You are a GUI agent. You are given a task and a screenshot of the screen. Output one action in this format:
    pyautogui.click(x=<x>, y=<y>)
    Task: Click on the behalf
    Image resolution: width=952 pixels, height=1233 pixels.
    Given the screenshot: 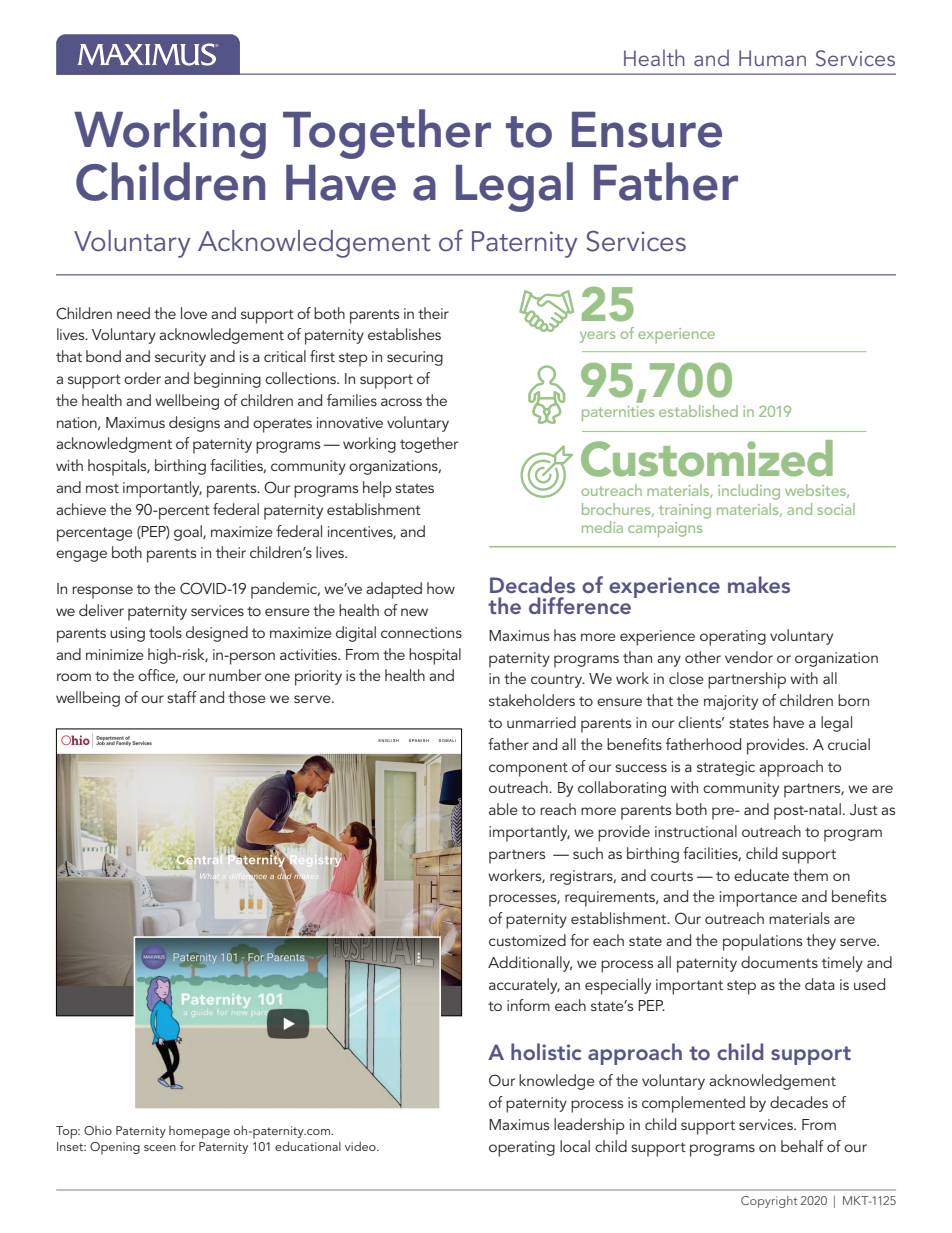 What is the action you would take?
    pyautogui.click(x=802, y=1146)
